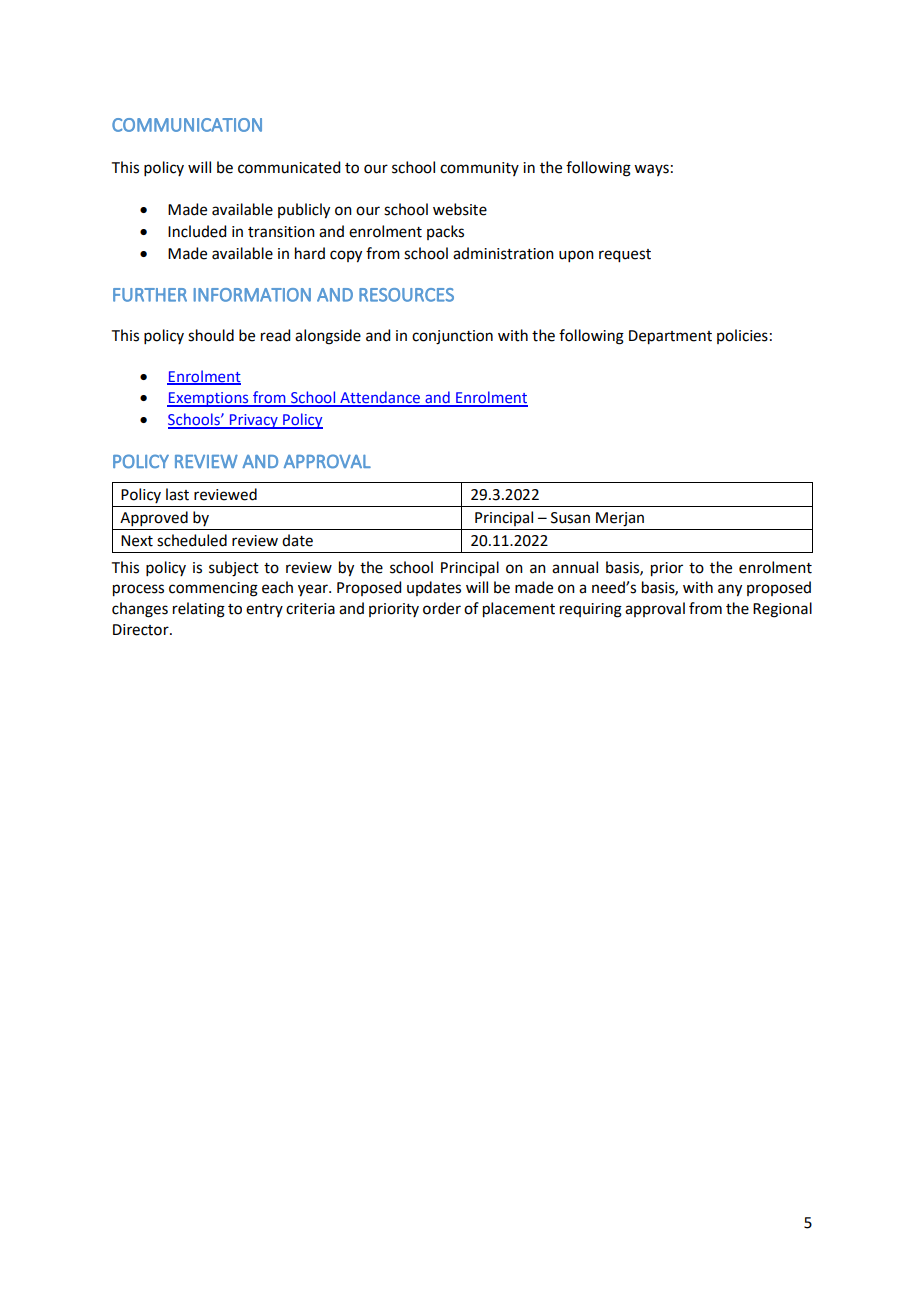  What do you see at coordinates (442, 608) in the document?
I see `order` at bounding box center [442, 608].
